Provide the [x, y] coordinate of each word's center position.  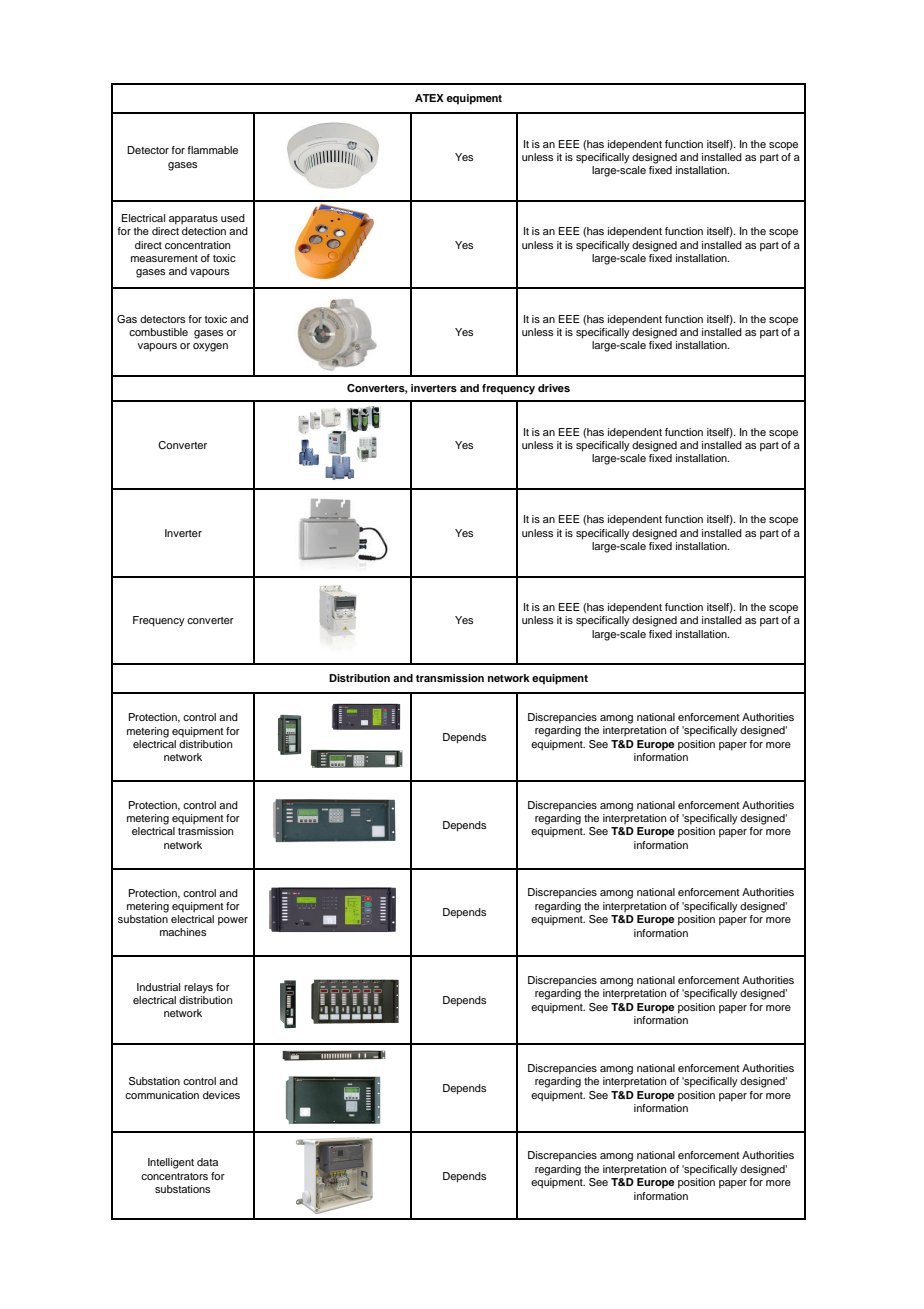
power [233, 921]
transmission [450, 678]
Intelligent [171, 1163]
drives [554, 388]
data [207, 1162]
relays [198, 988]
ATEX [429, 98]
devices [221, 1095]
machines [183, 932]
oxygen [210, 347]
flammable [212, 150]
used [233, 218]
